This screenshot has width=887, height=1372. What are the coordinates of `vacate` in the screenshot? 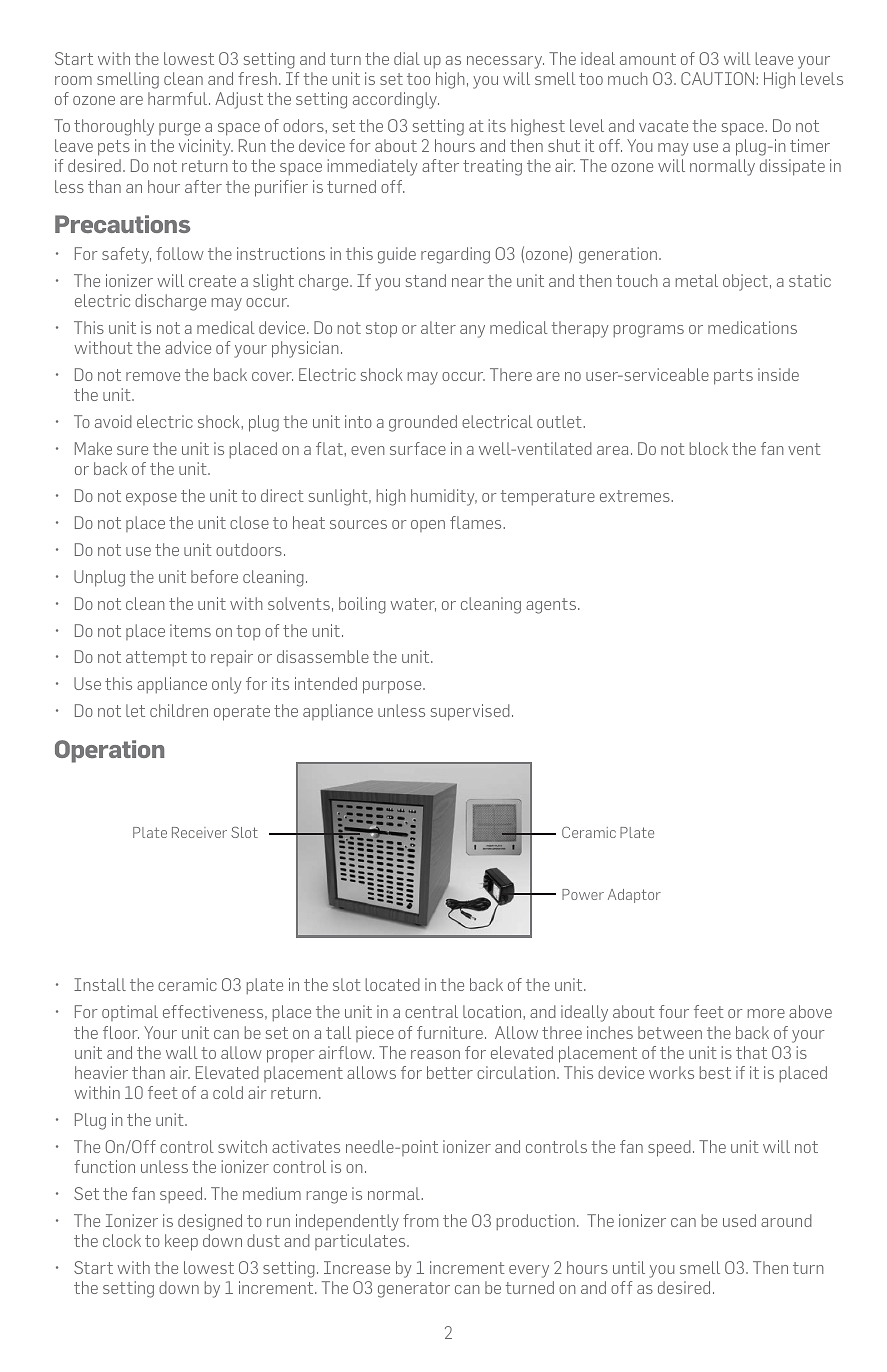 It's located at (663, 126).
